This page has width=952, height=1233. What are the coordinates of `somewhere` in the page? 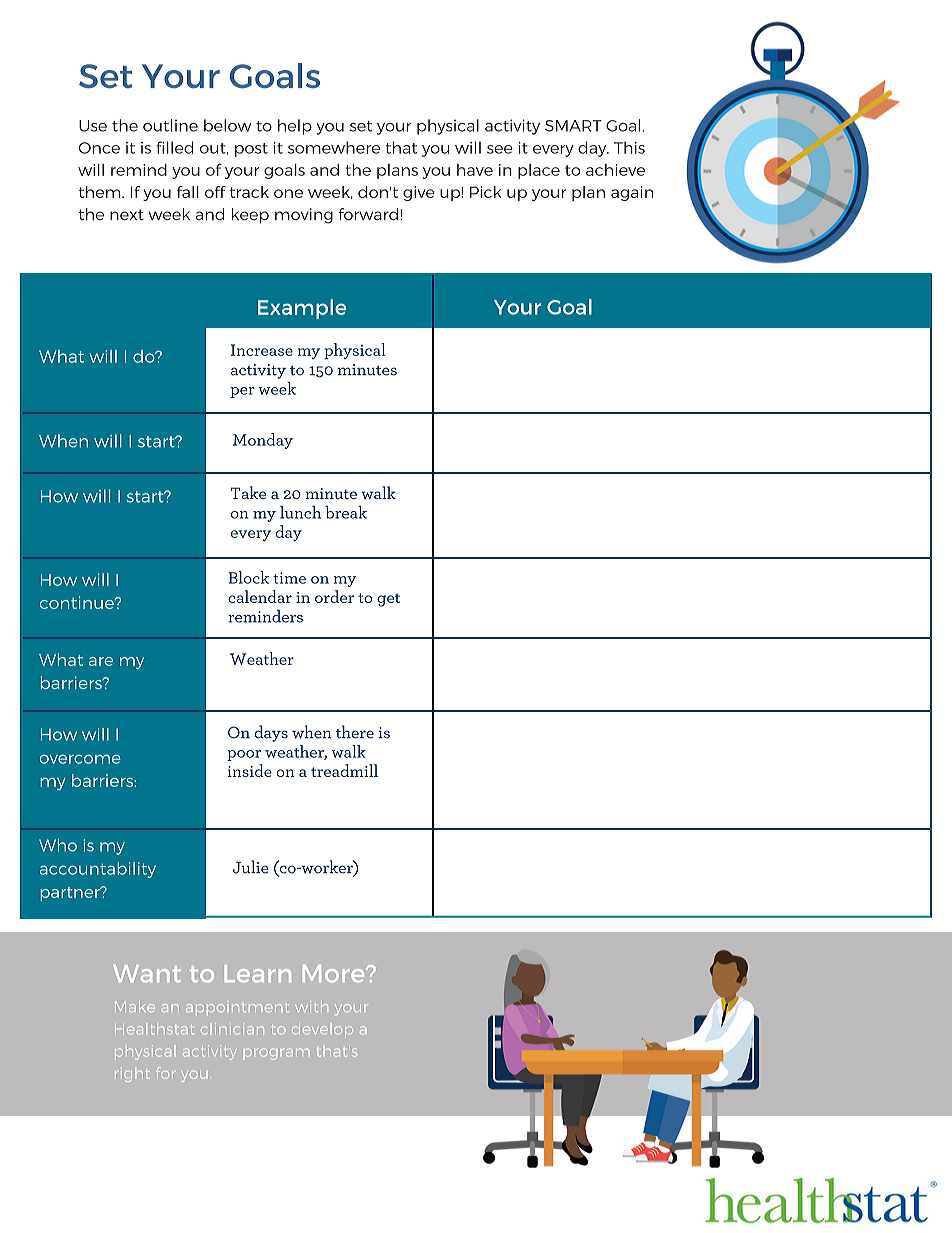 It's located at (334, 147).
